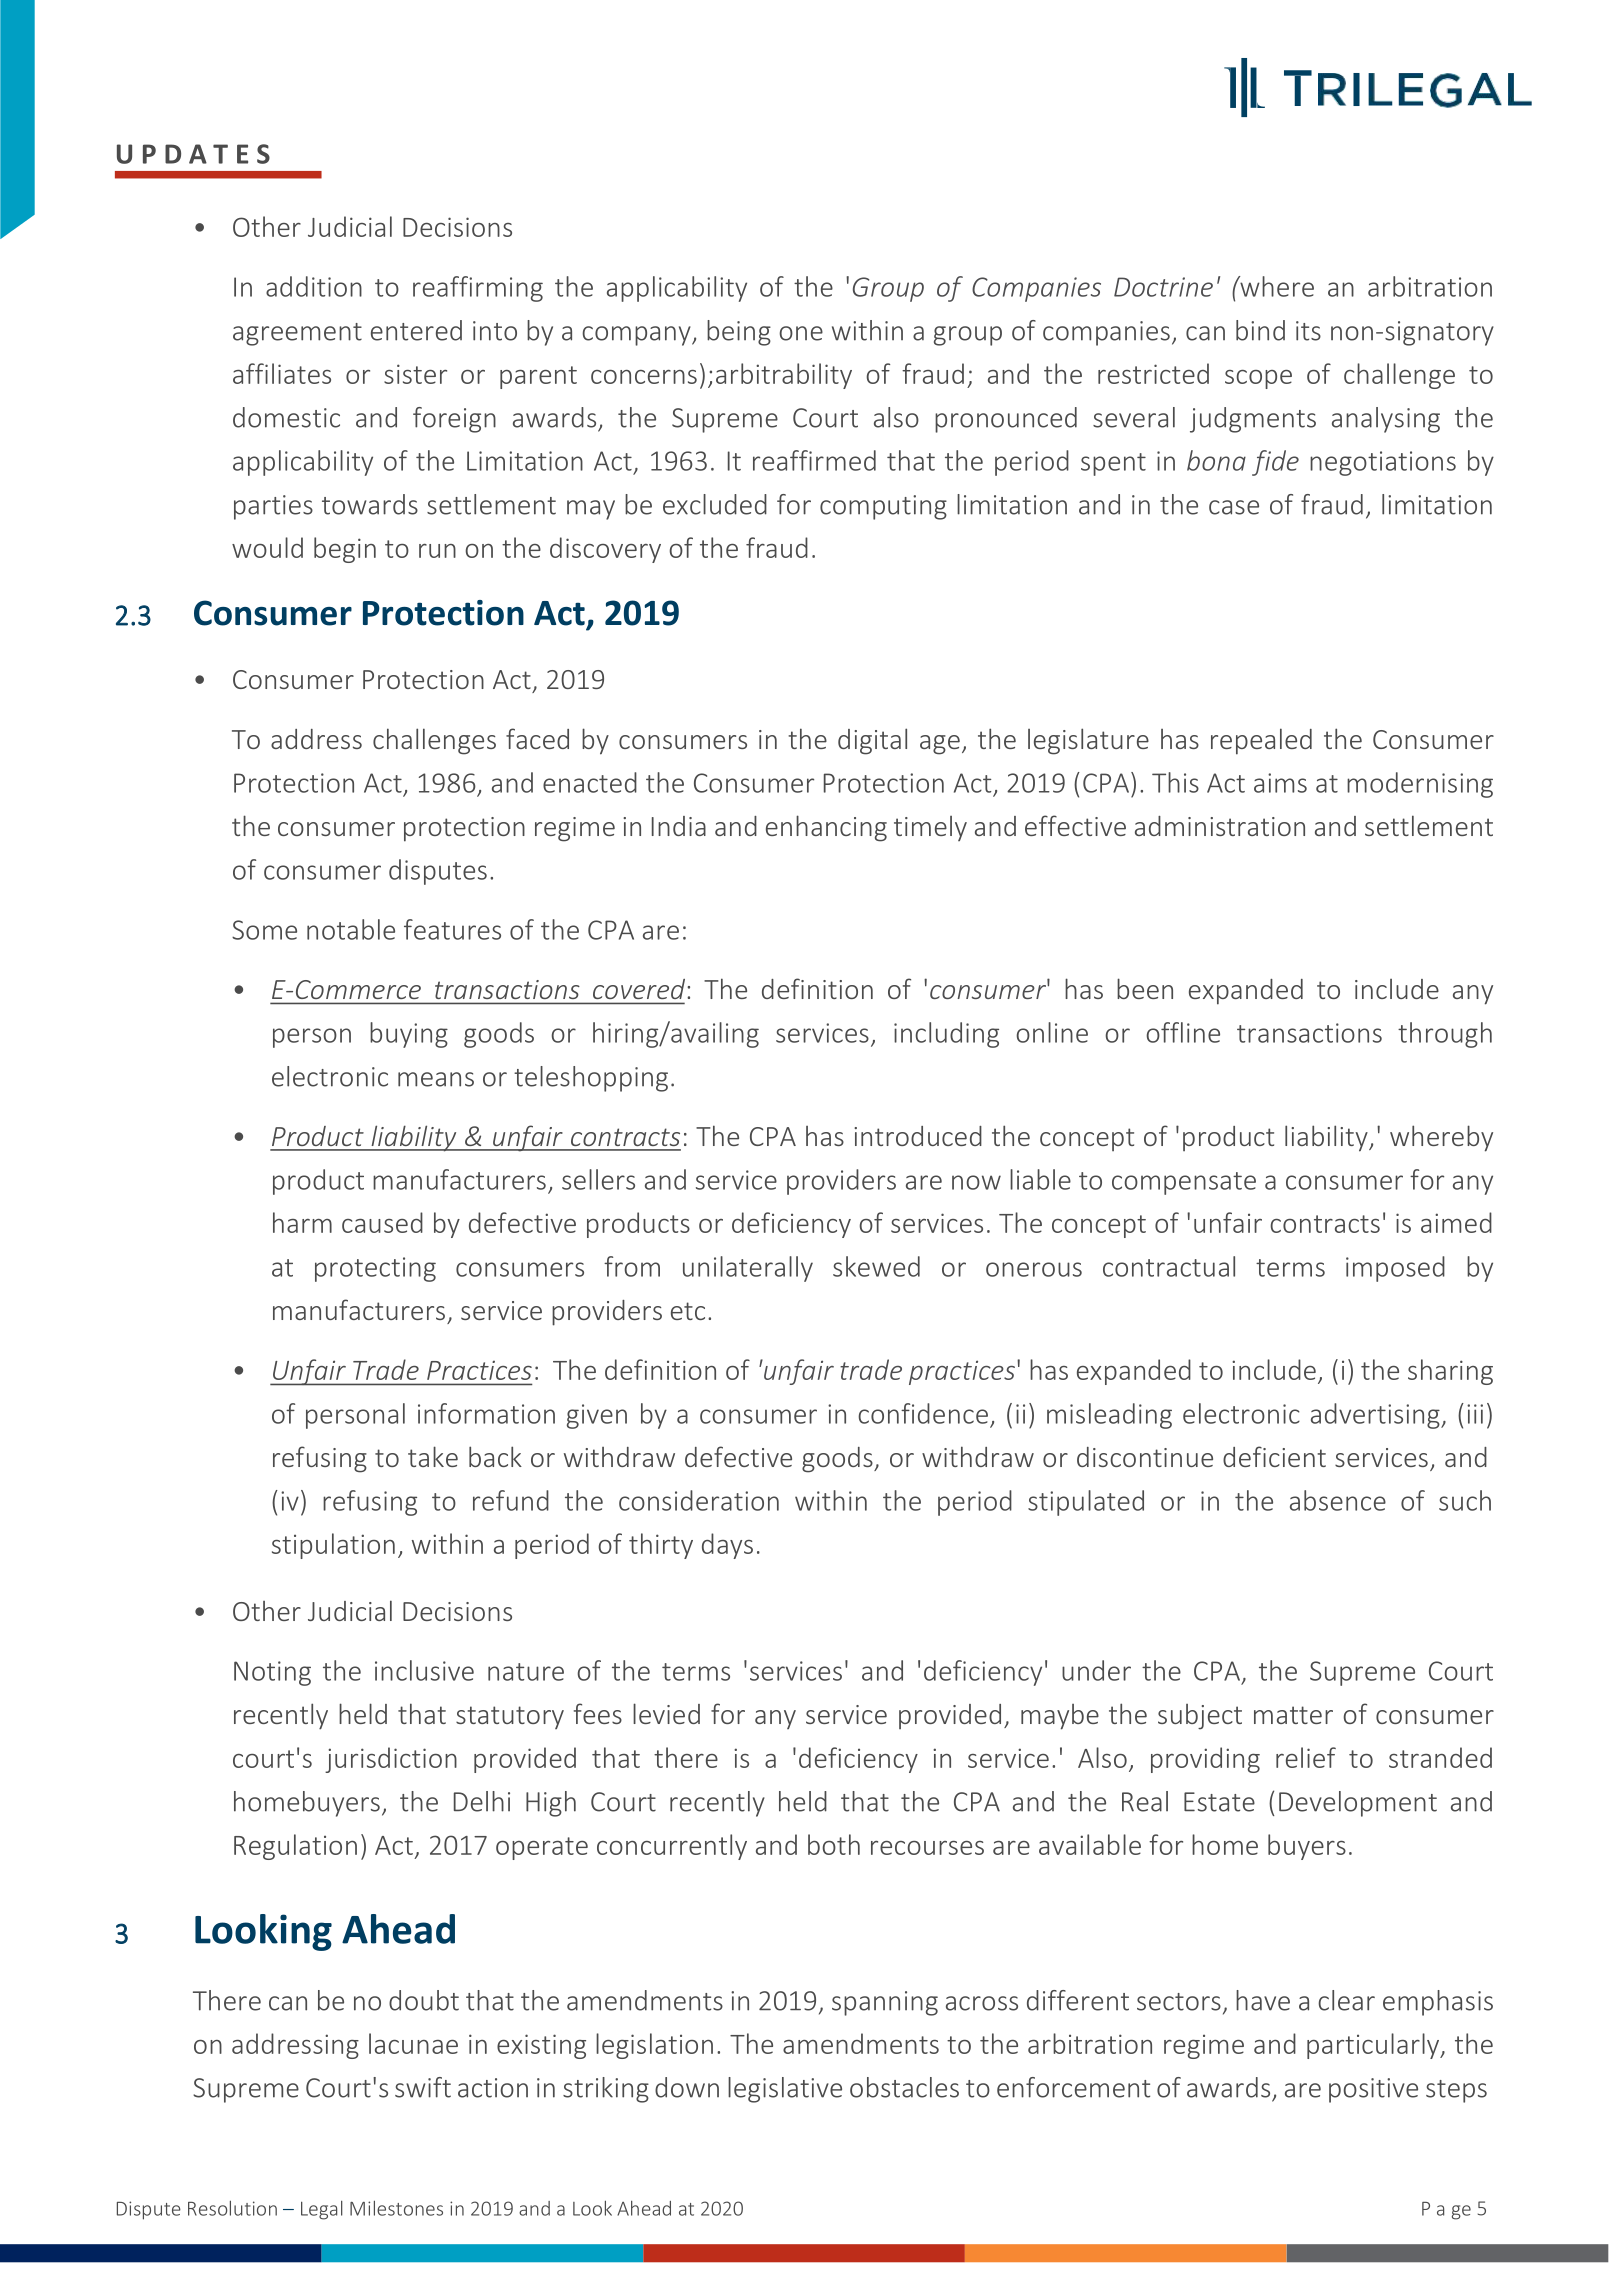 This document has height=2275, width=1609. Describe the element at coordinates (1373, 2090) in the document. I see `positive` at that location.
